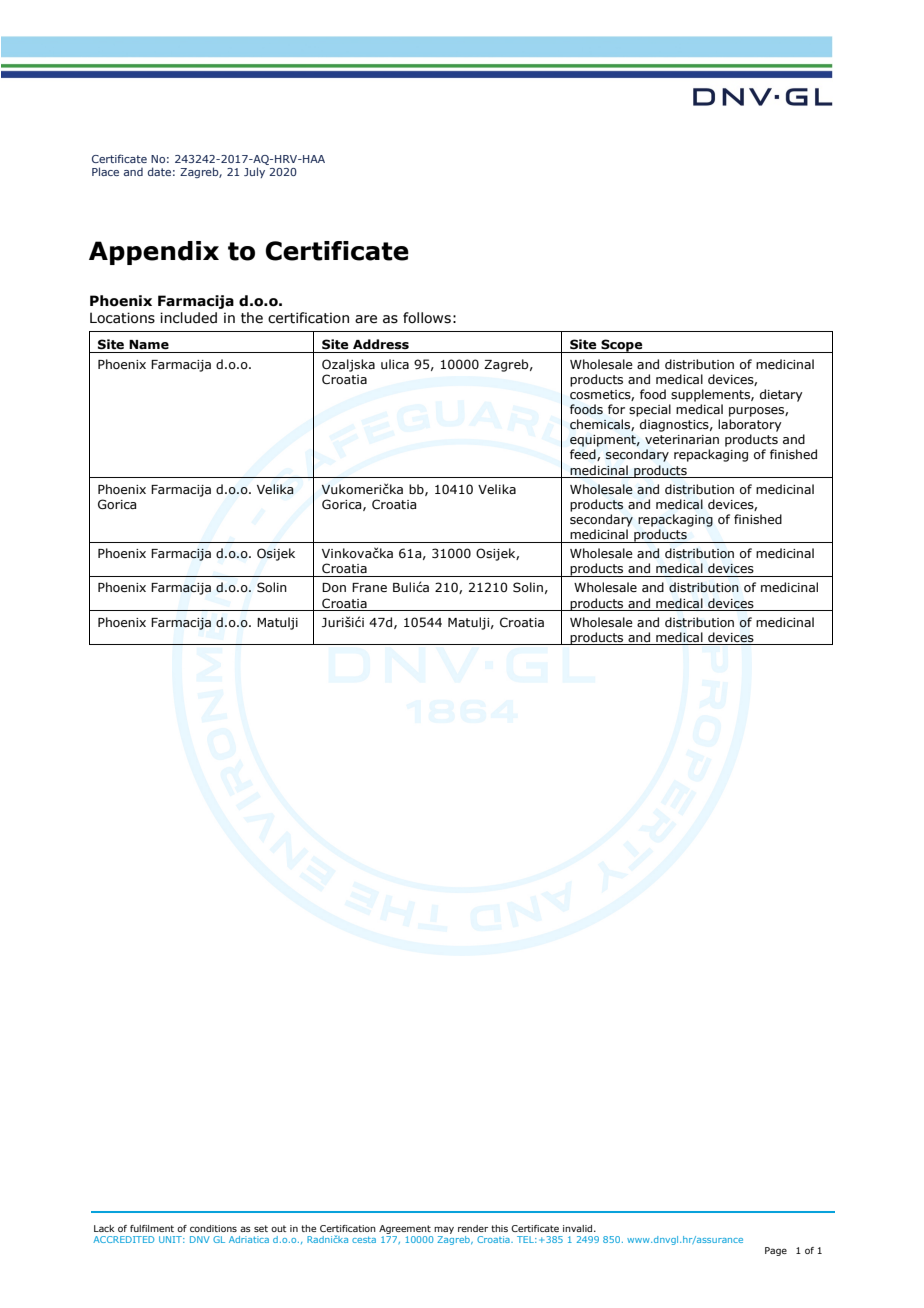  I want to click on conditions, so click(213, 1228).
